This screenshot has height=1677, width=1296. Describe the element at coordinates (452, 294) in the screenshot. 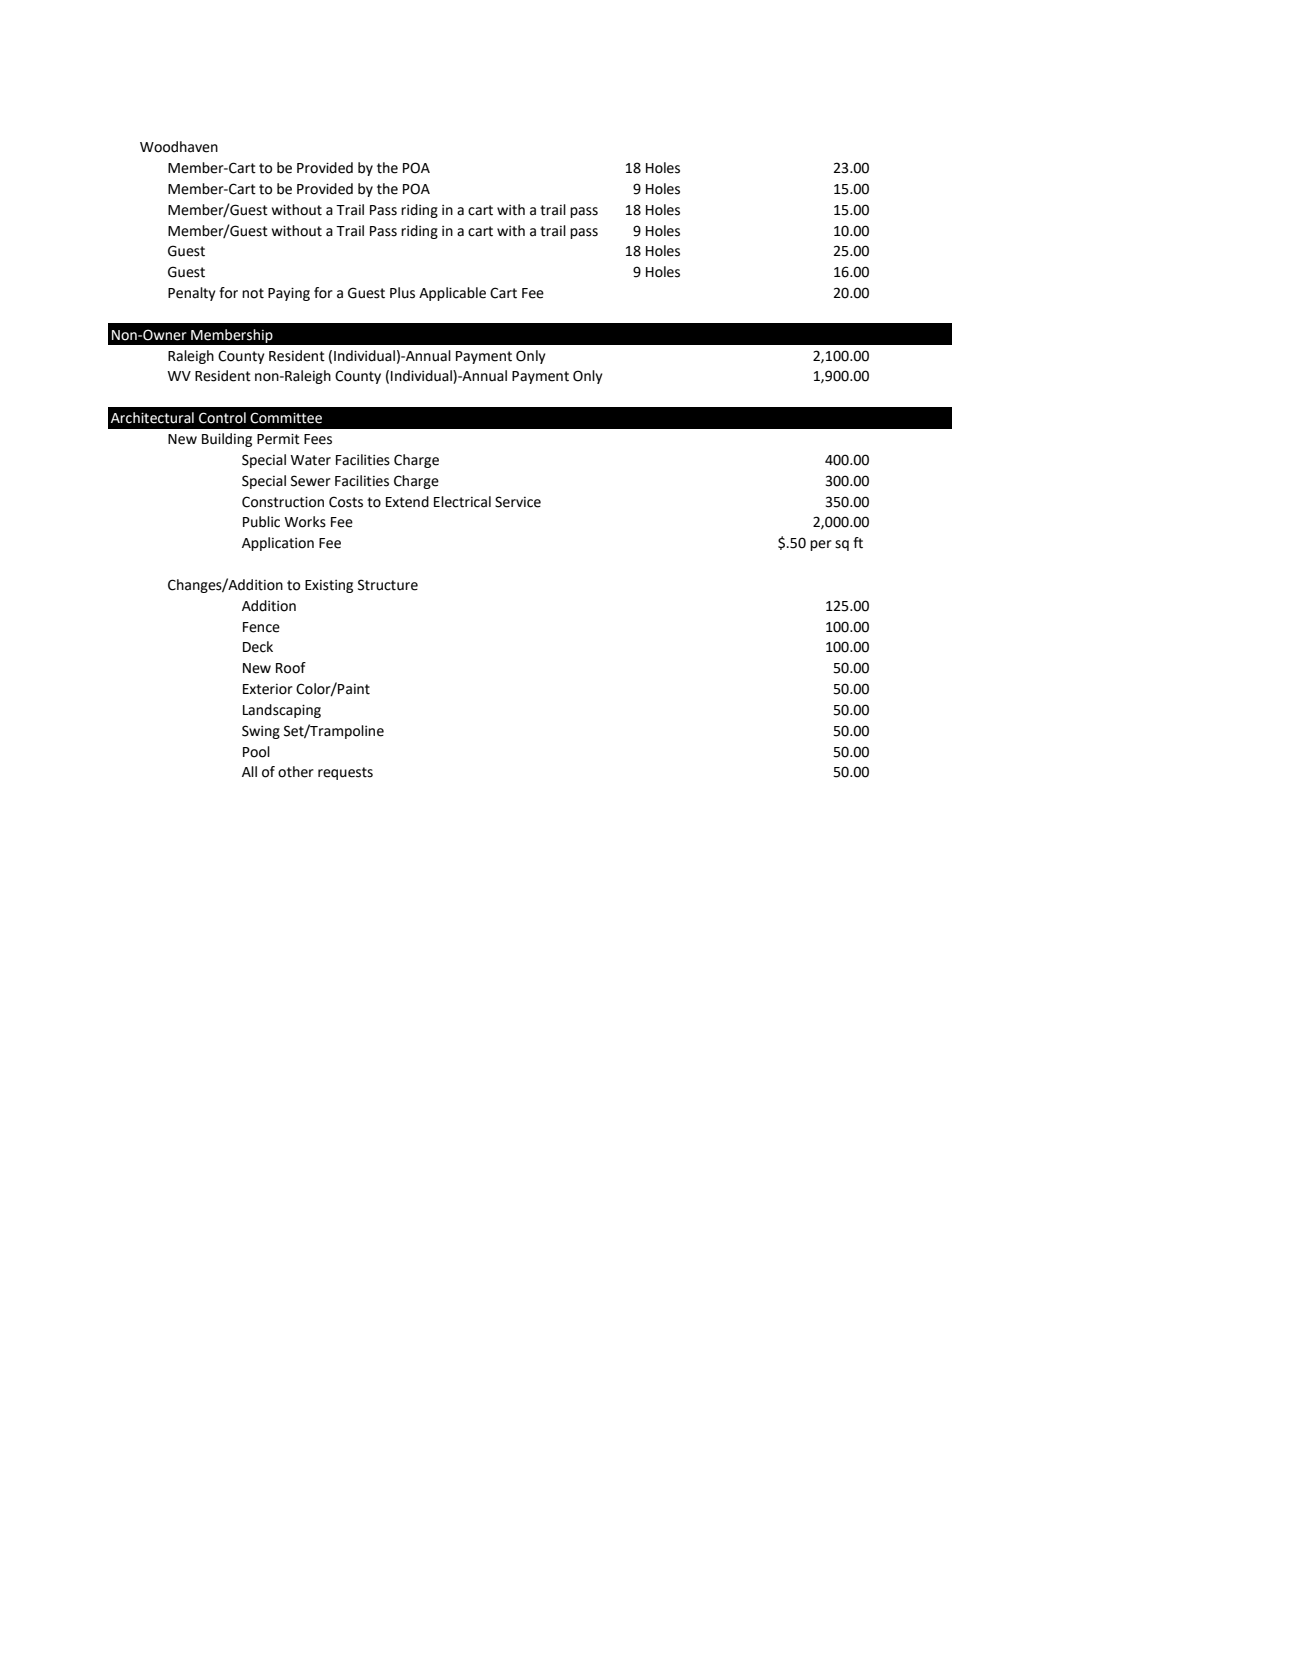

I see `Applicable` at that location.
